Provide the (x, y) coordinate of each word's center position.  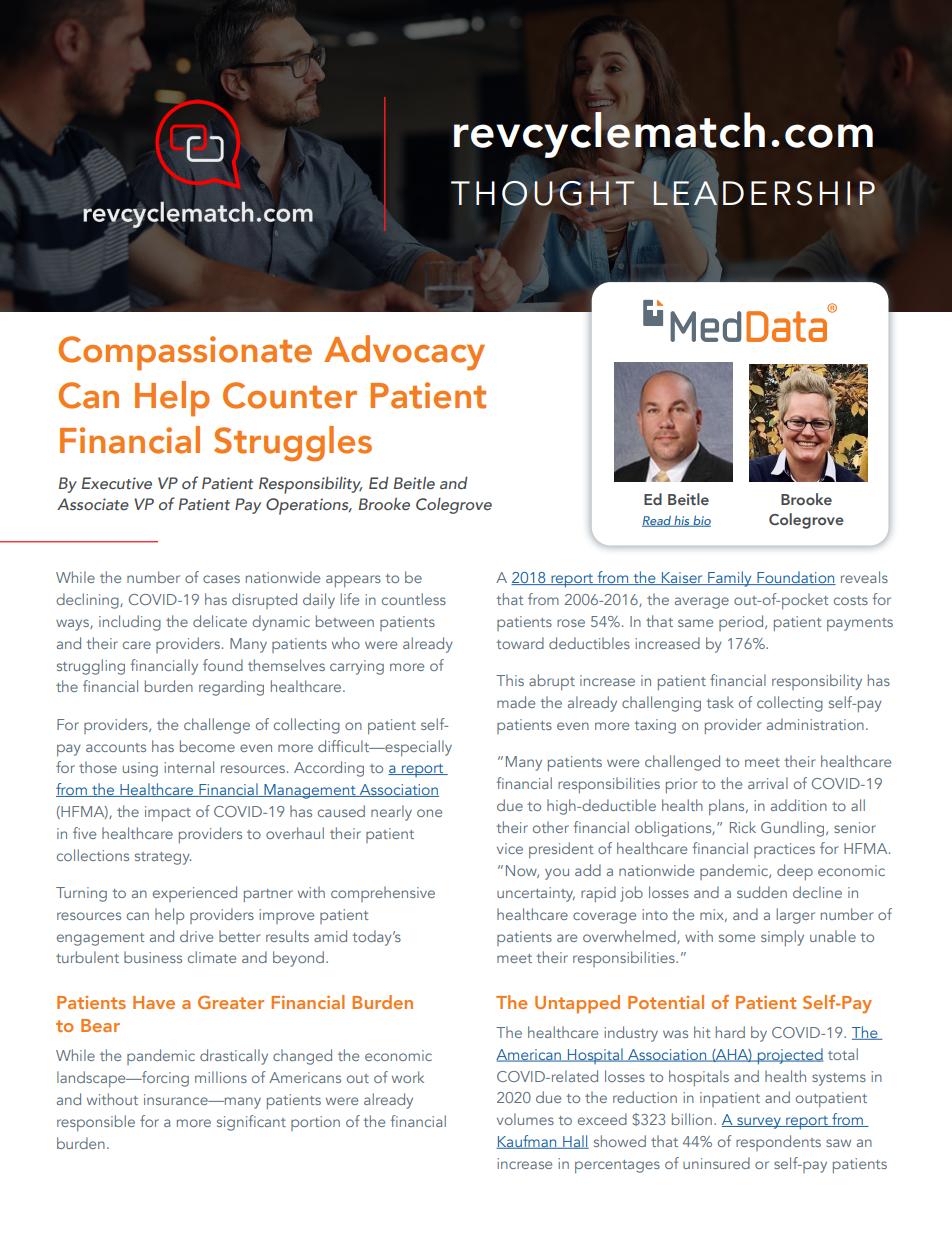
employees (394, 759)
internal (189, 767)
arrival (768, 783)
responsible (96, 1123)
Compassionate (185, 353)
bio (701, 521)
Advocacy (404, 353)
